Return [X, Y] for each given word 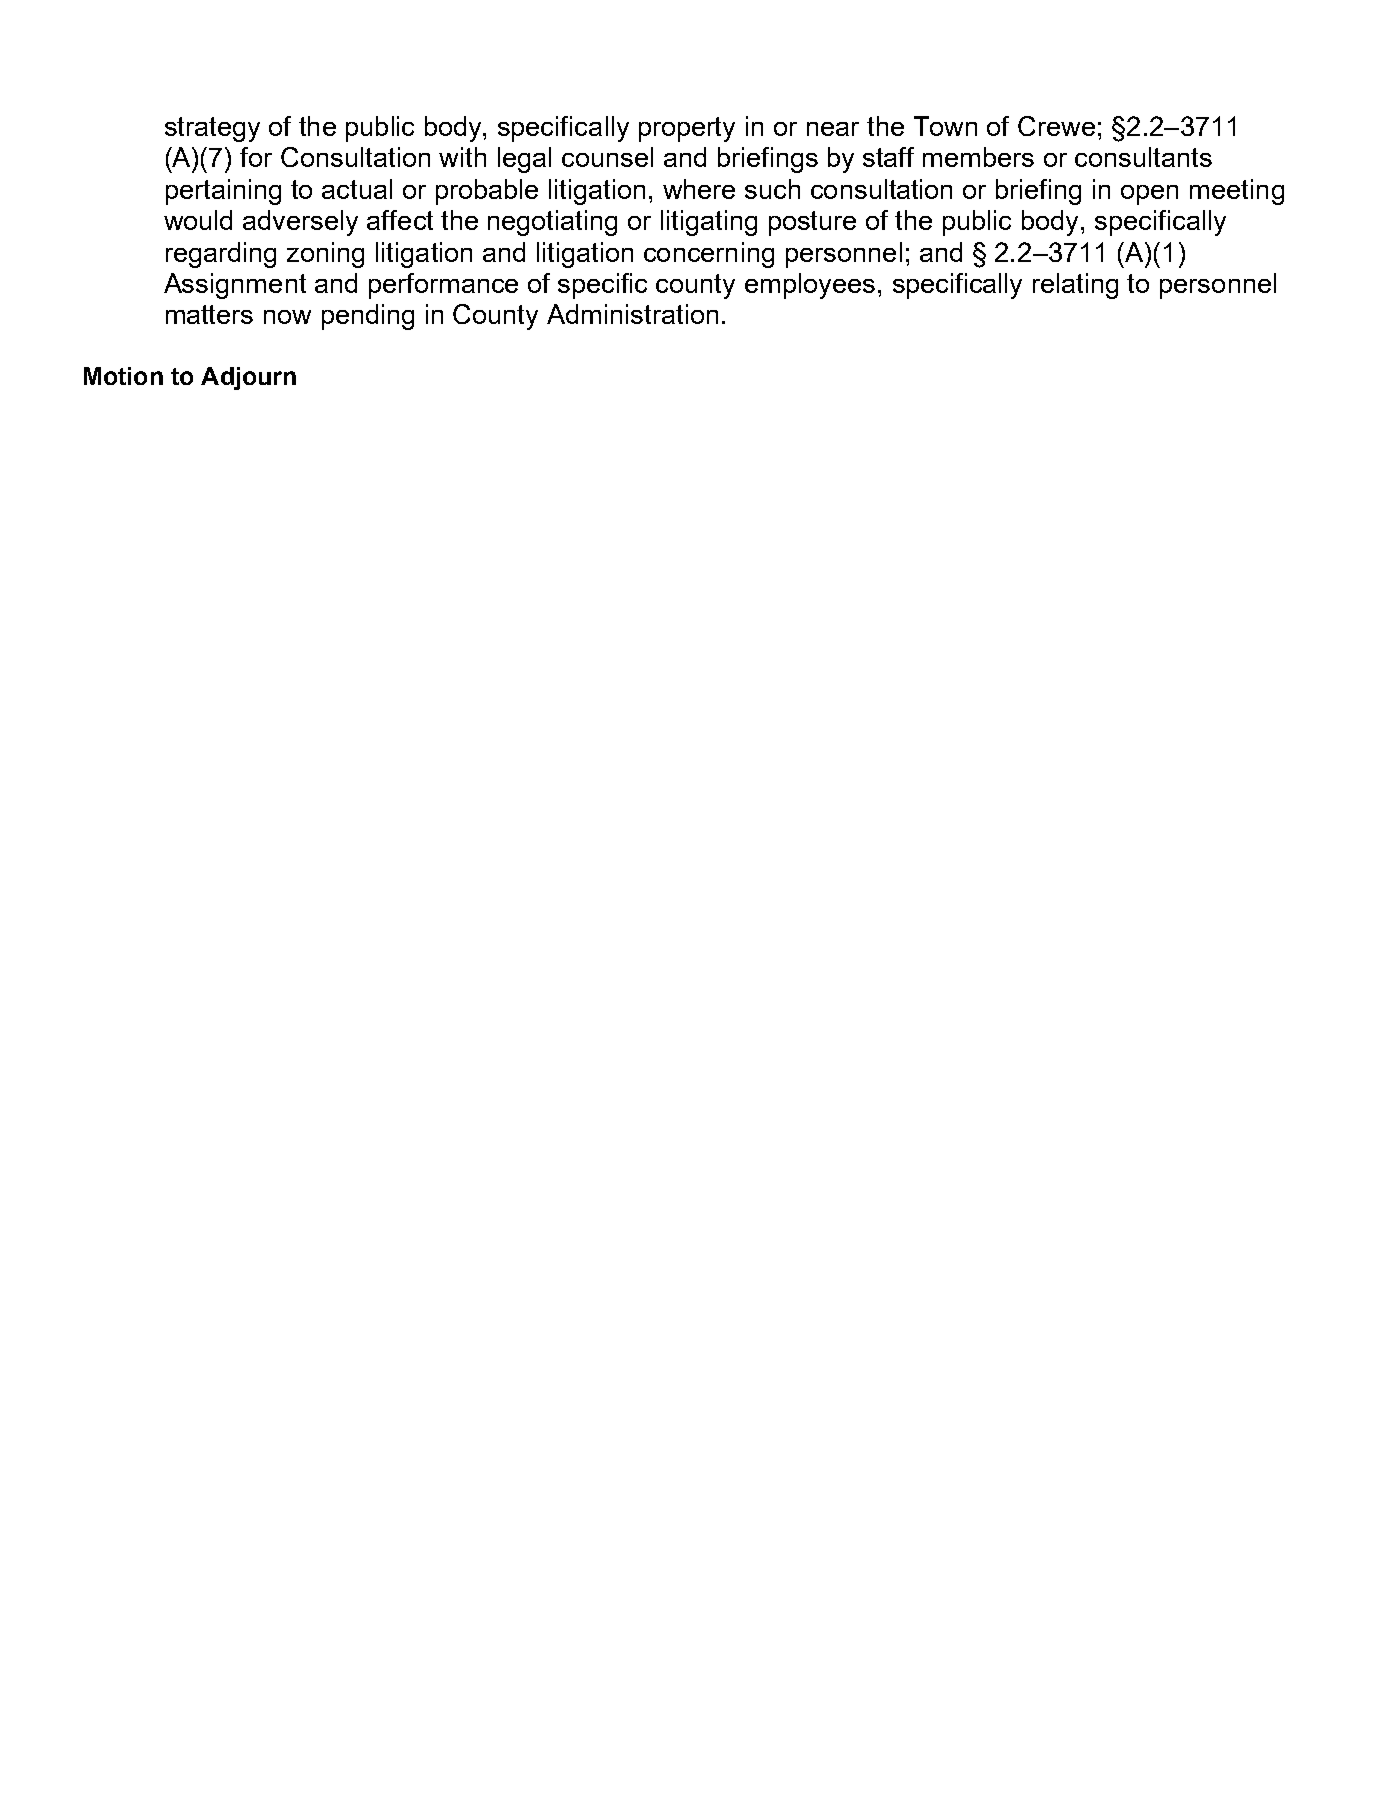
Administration [632, 314]
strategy [212, 129]
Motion [123, 376]
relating [1075, 286]
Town [945, 126]
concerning [709, 255]
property [687, 129]
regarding [221, 255]
